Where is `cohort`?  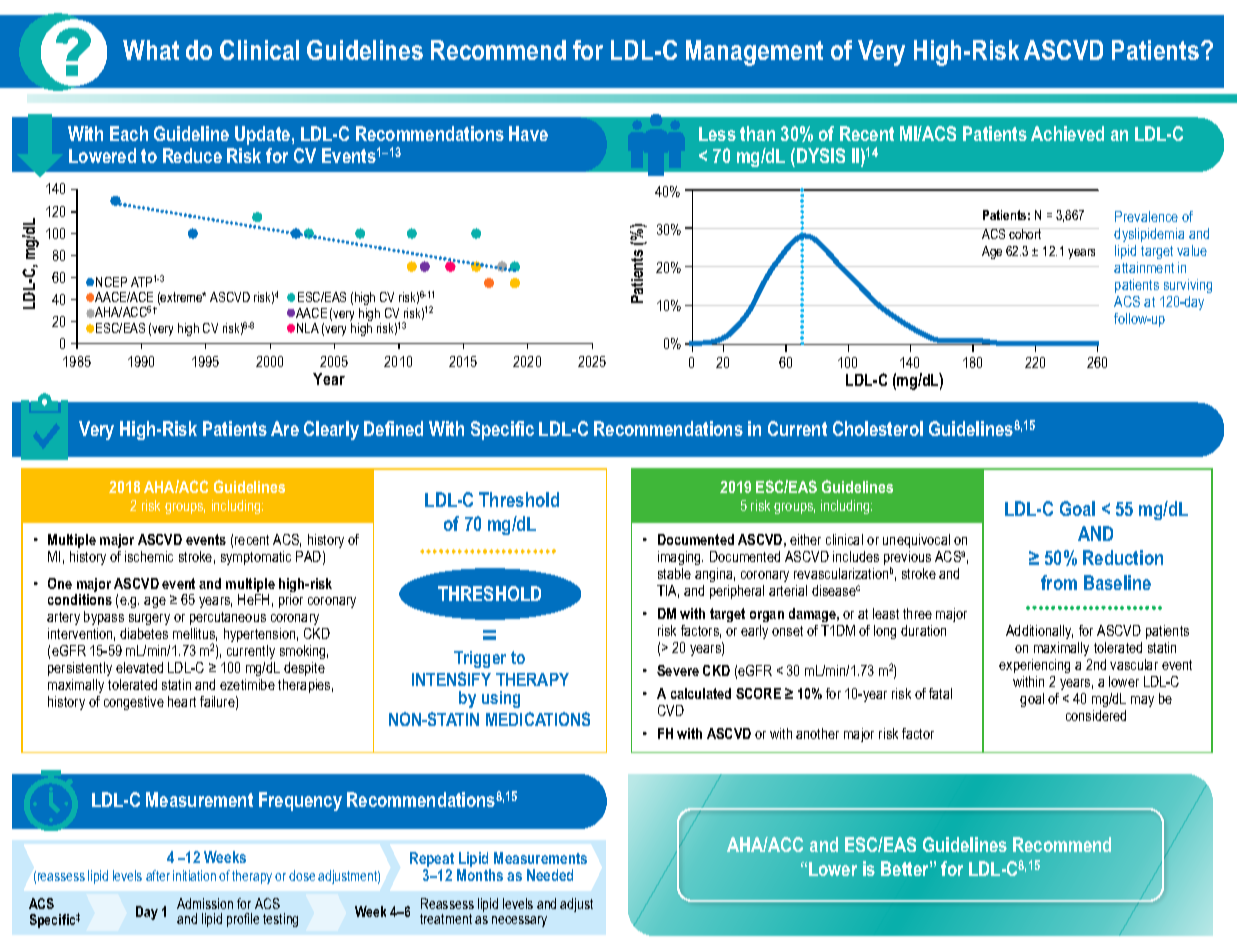
cohort is located at coordinates (1025, 233).
